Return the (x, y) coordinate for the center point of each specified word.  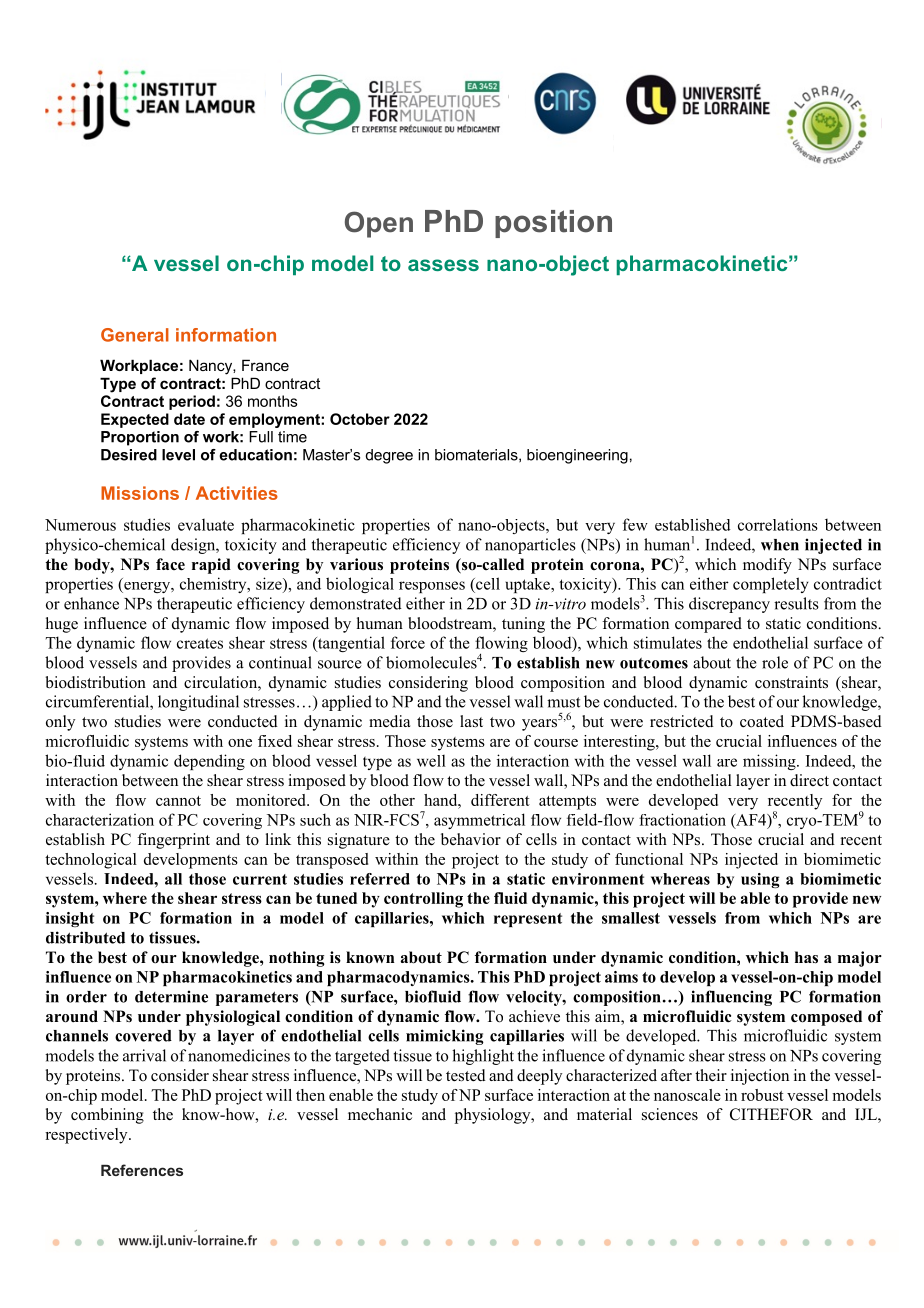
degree (389, 456)
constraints (791, 682)
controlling (423, 900)
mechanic (380, 1114)
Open (379, 224)
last (471, 721)
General (135, 335)
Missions (140, 493)
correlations (778, 525)
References (142, 1170)
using (760, 880)
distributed (85, 937)
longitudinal (198, 703)
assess (443, 265)
